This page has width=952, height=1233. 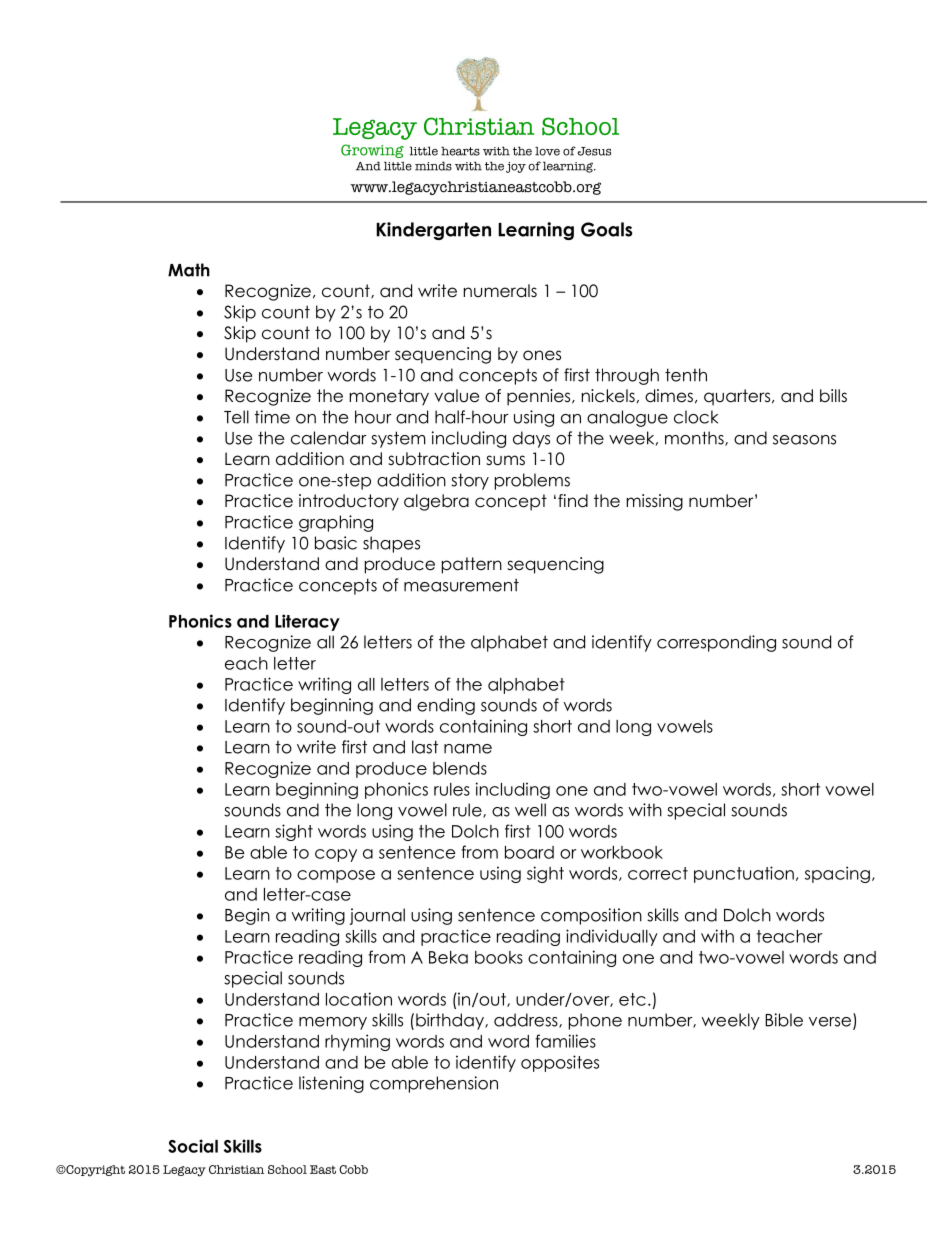 I want to click on opposites, so click(x=560, y=1063).
